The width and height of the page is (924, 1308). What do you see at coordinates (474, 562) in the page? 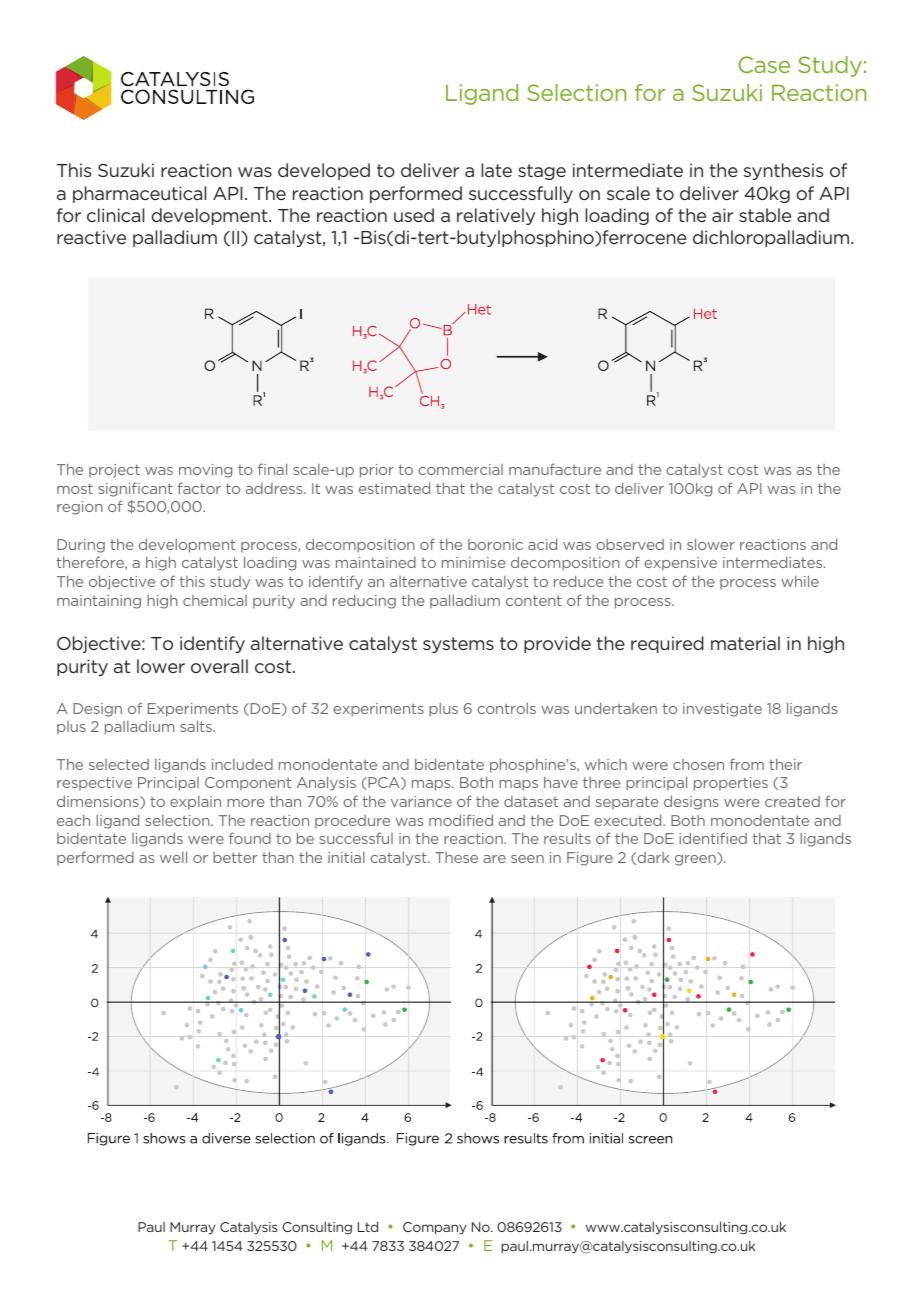
I see `minimise` at bounding box center [474, 562].
